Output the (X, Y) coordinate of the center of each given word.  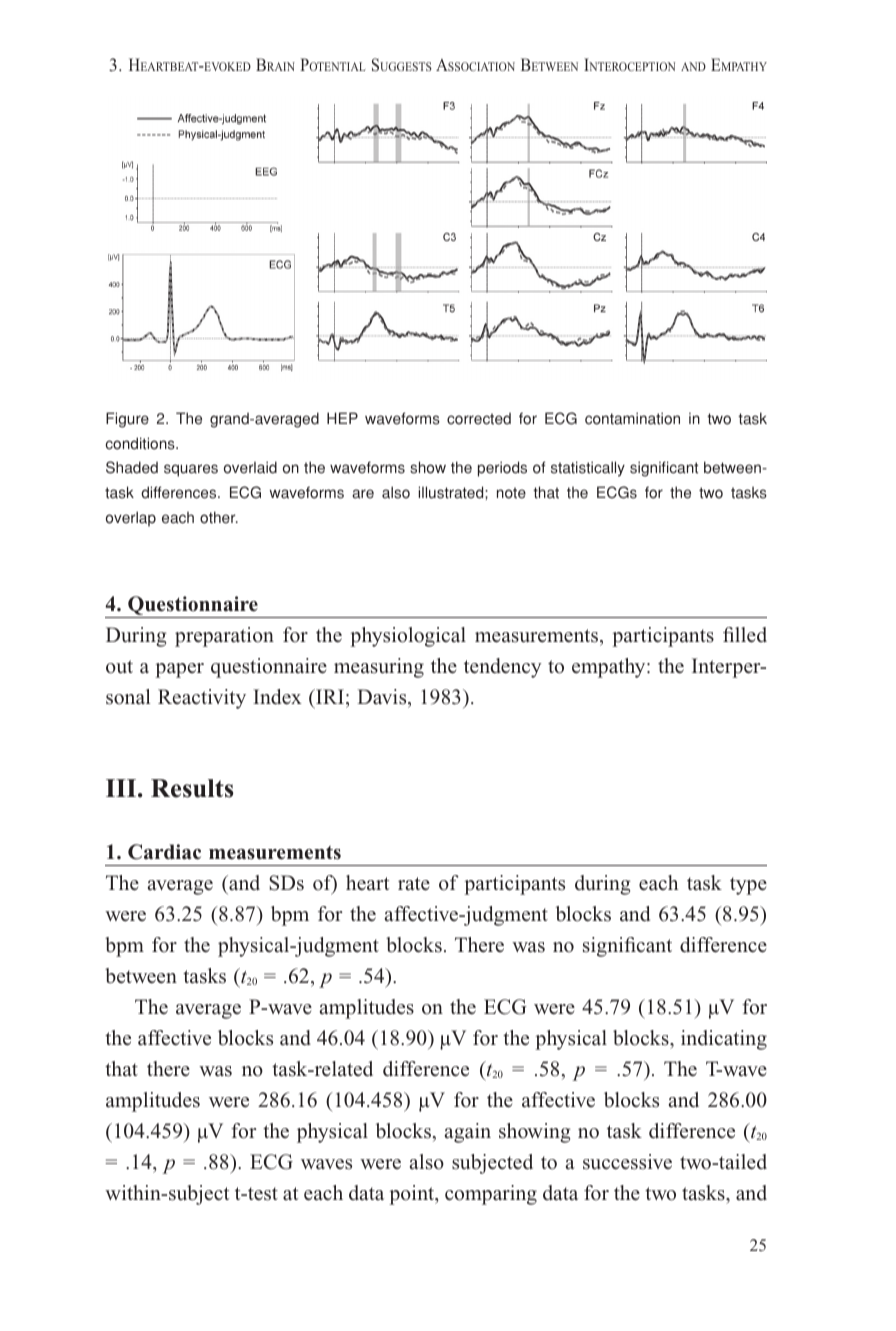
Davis (383, 697)
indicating (724, 1040)
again (468, 1133)
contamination (632, 418)
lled (751, 635)
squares (191, 470)
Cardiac (164, 852)
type (748, 886)
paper (179, 670)
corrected (479, 419)
